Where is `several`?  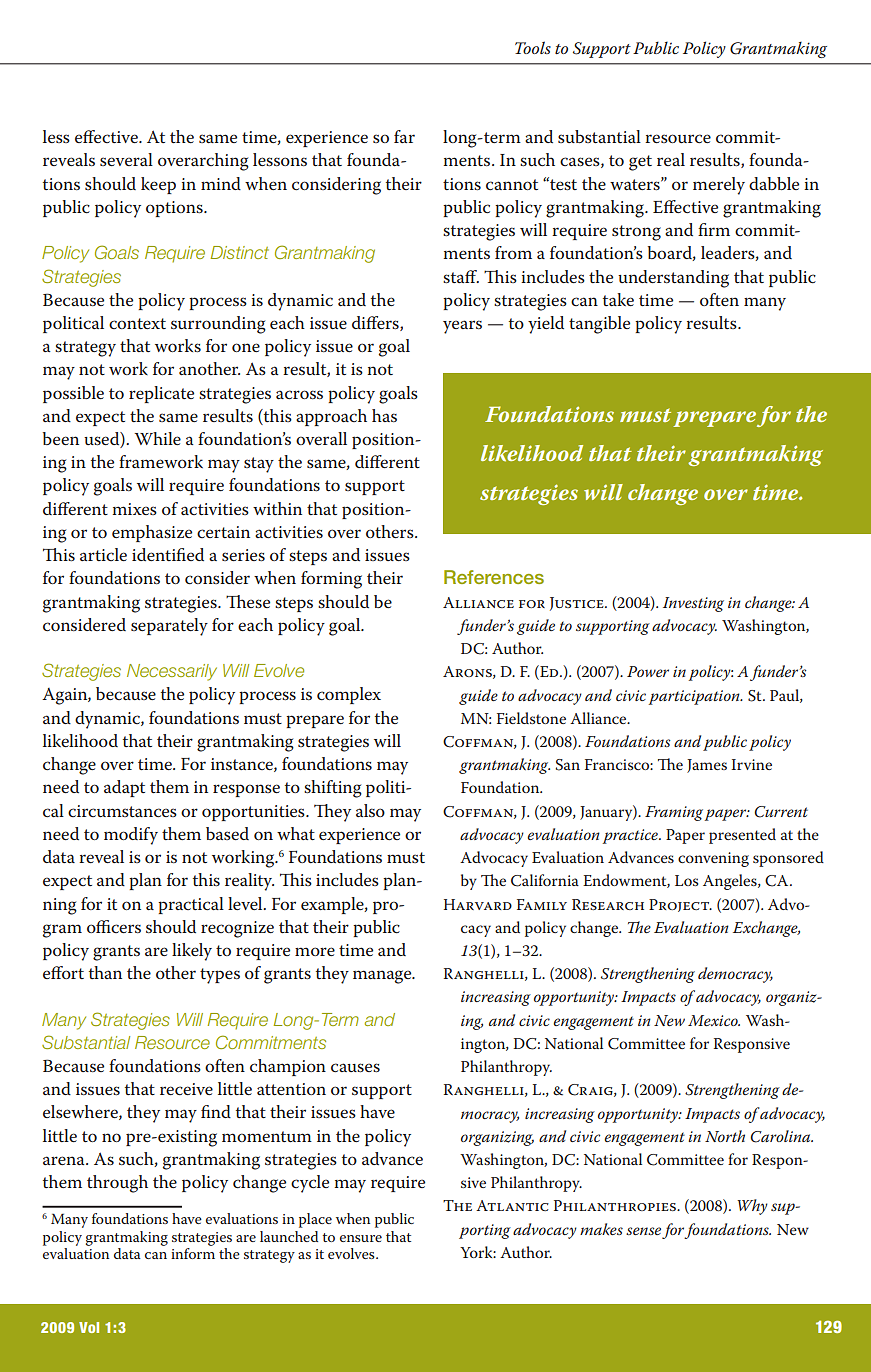
several is located at coordinates (126, 159).
